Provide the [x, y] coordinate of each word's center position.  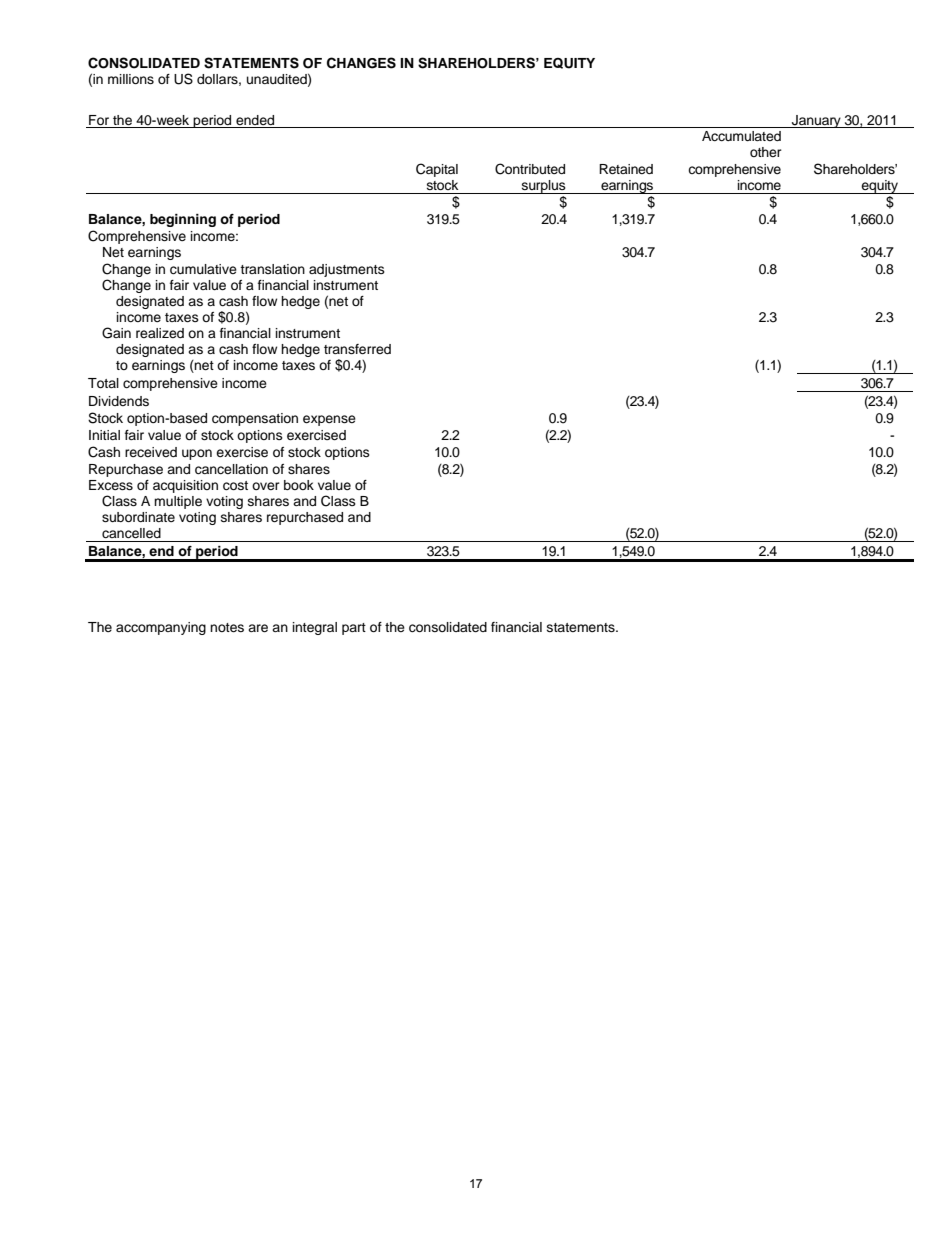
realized [160, 333]
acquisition [185, 486]
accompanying [161, 628]
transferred [357, 349]
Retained [626, 169]
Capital [437, 170]
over [266, 486]
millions [131, 79]
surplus [544, 187]
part [354, 629]
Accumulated [741, 136]
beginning [183, 220]
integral [315, 628]
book [299, 485]
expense [329, 420]
